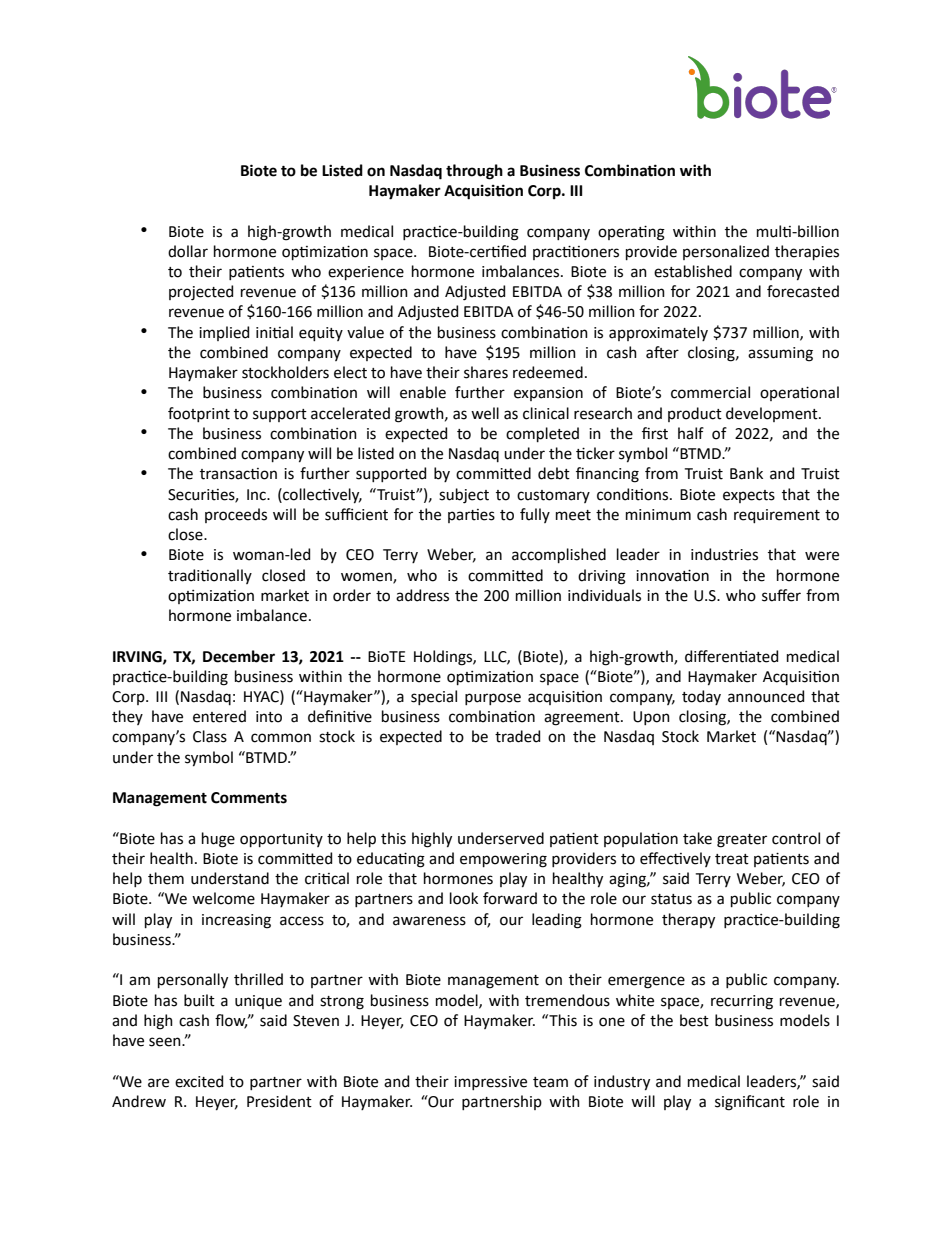  What do you see at coordinates (422, 595) in the screenshot?
I see `address` at bounding box center [422, 595].
